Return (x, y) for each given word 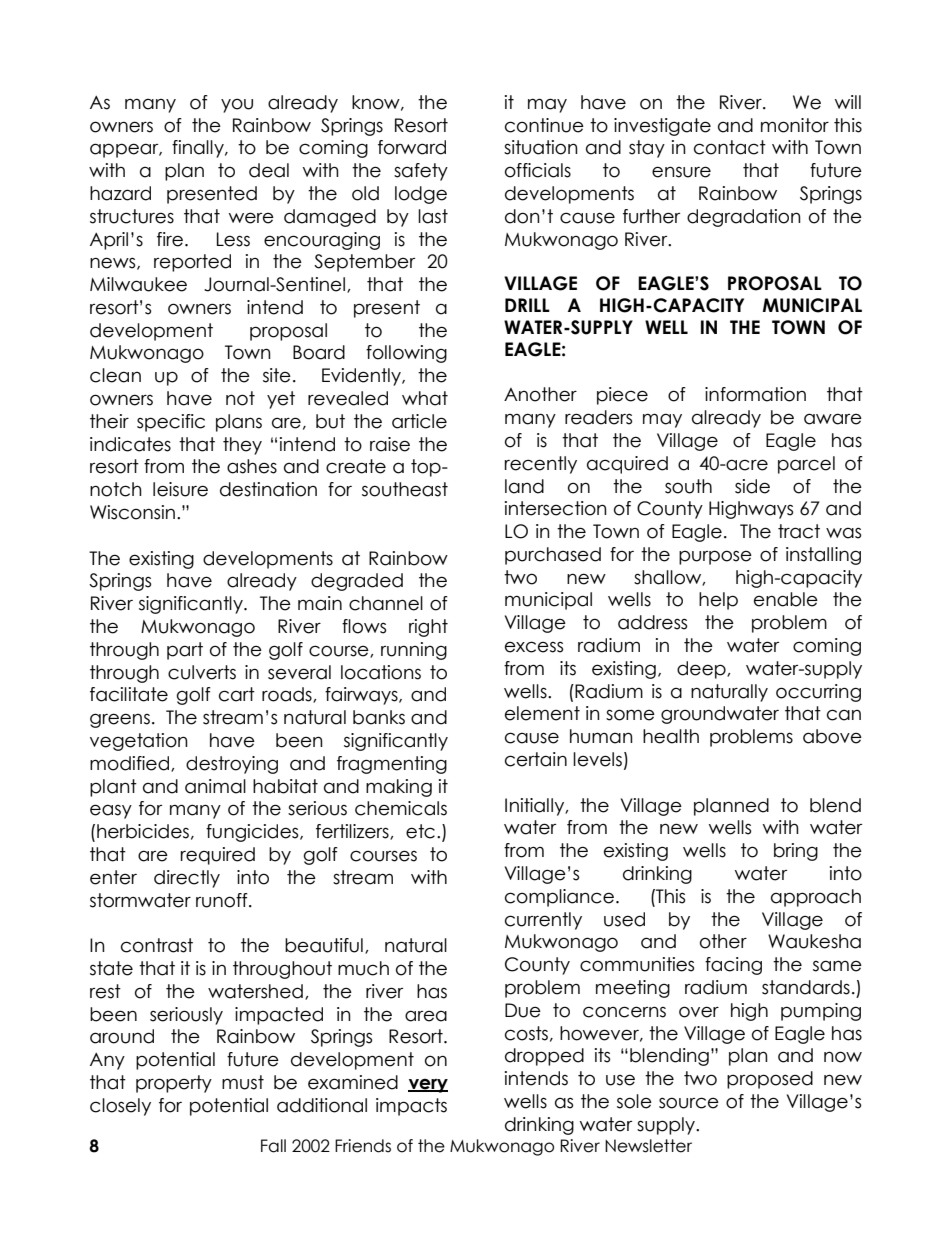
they (242, 446)
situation (541, 147)
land (524, 486)
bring (796, 852)
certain (536, 759)
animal (215, 786)
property (174, 1084)
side (752, 486)
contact (730, 147)
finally (199, 149)
